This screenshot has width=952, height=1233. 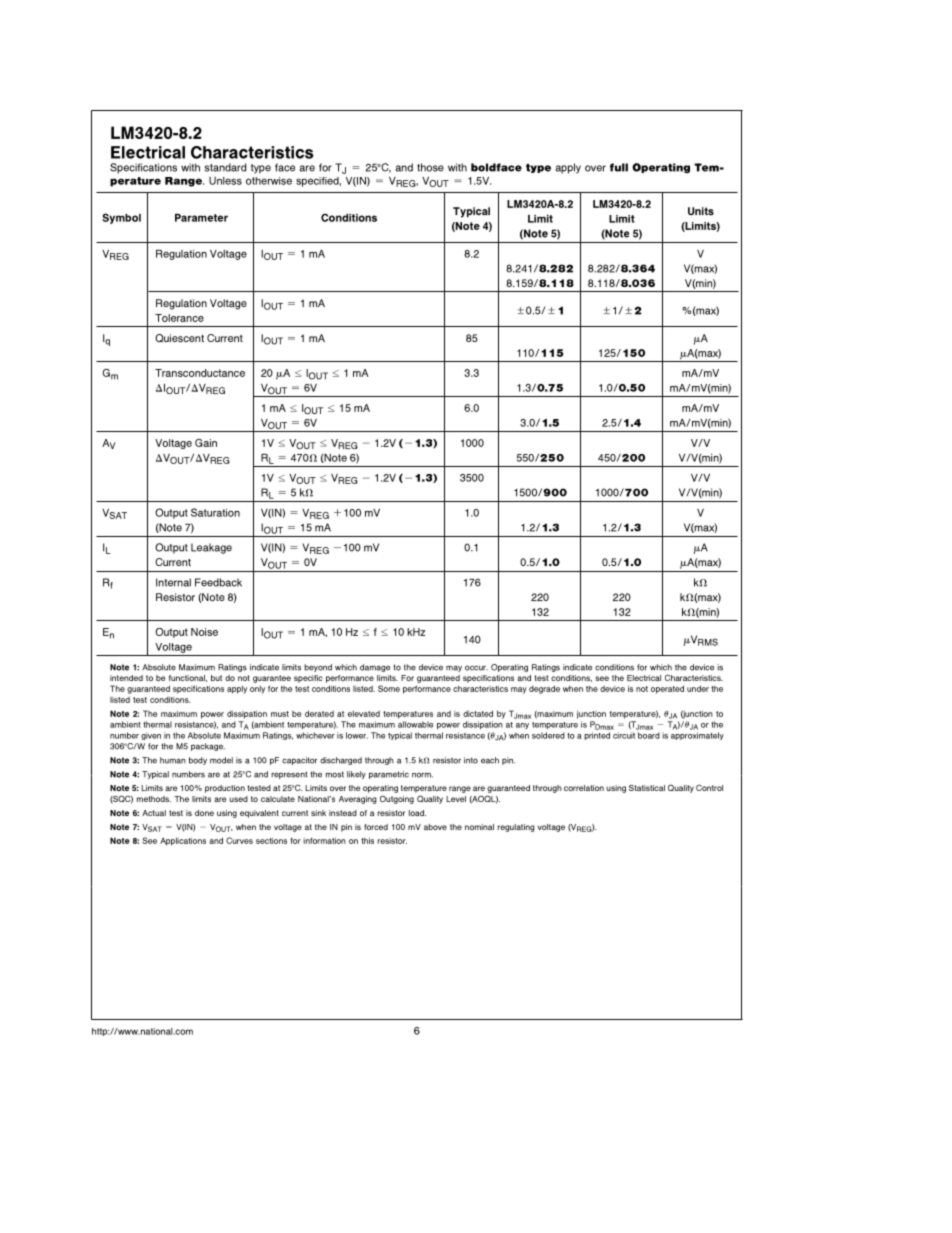 What do you see at coordinates (667, 689) in the screenshot?
I see `operated` at bounding box center [667, 689].
